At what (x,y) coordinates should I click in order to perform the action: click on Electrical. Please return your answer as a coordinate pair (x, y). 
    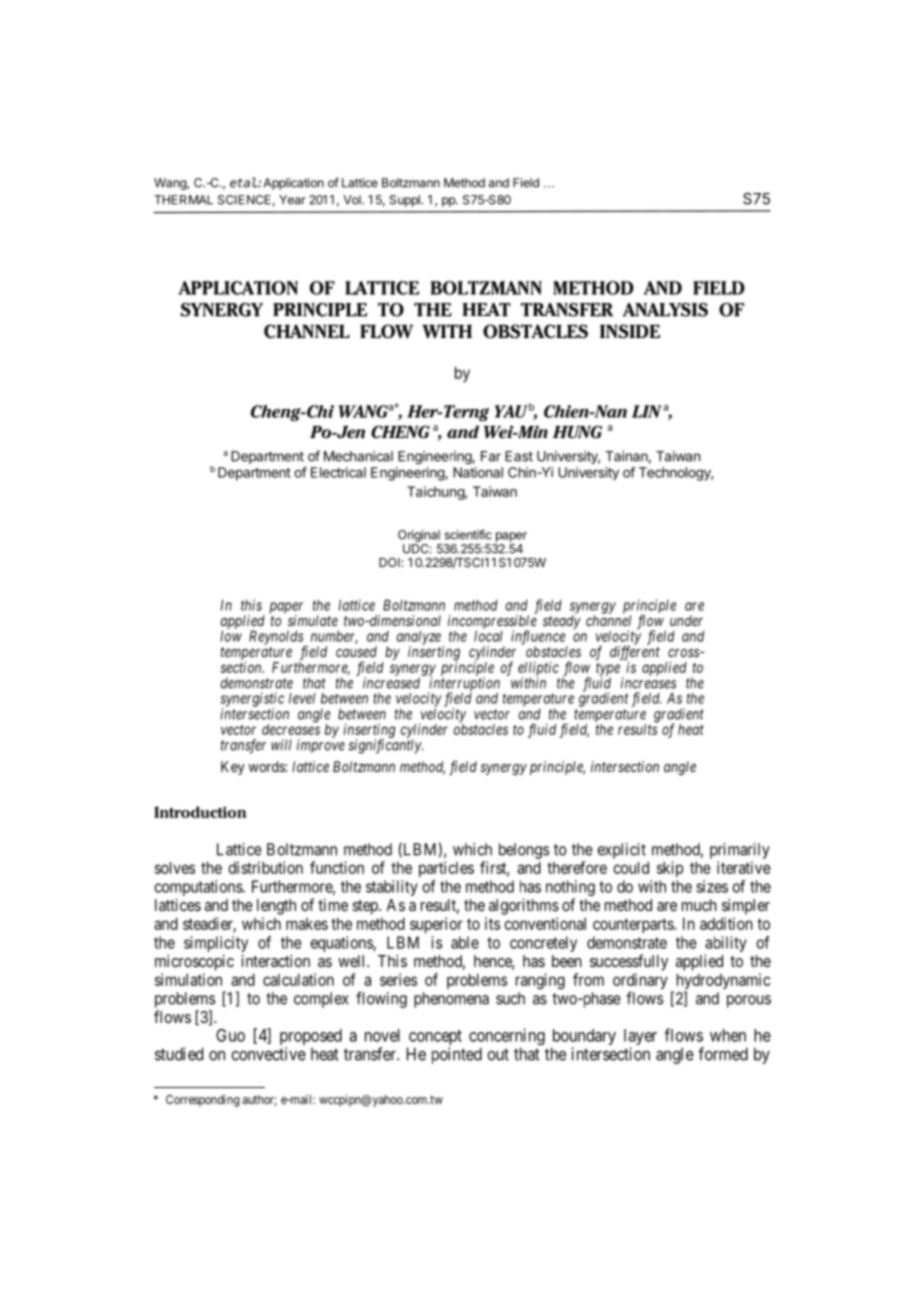
    Looking at the image, I should click on (338, 472).
